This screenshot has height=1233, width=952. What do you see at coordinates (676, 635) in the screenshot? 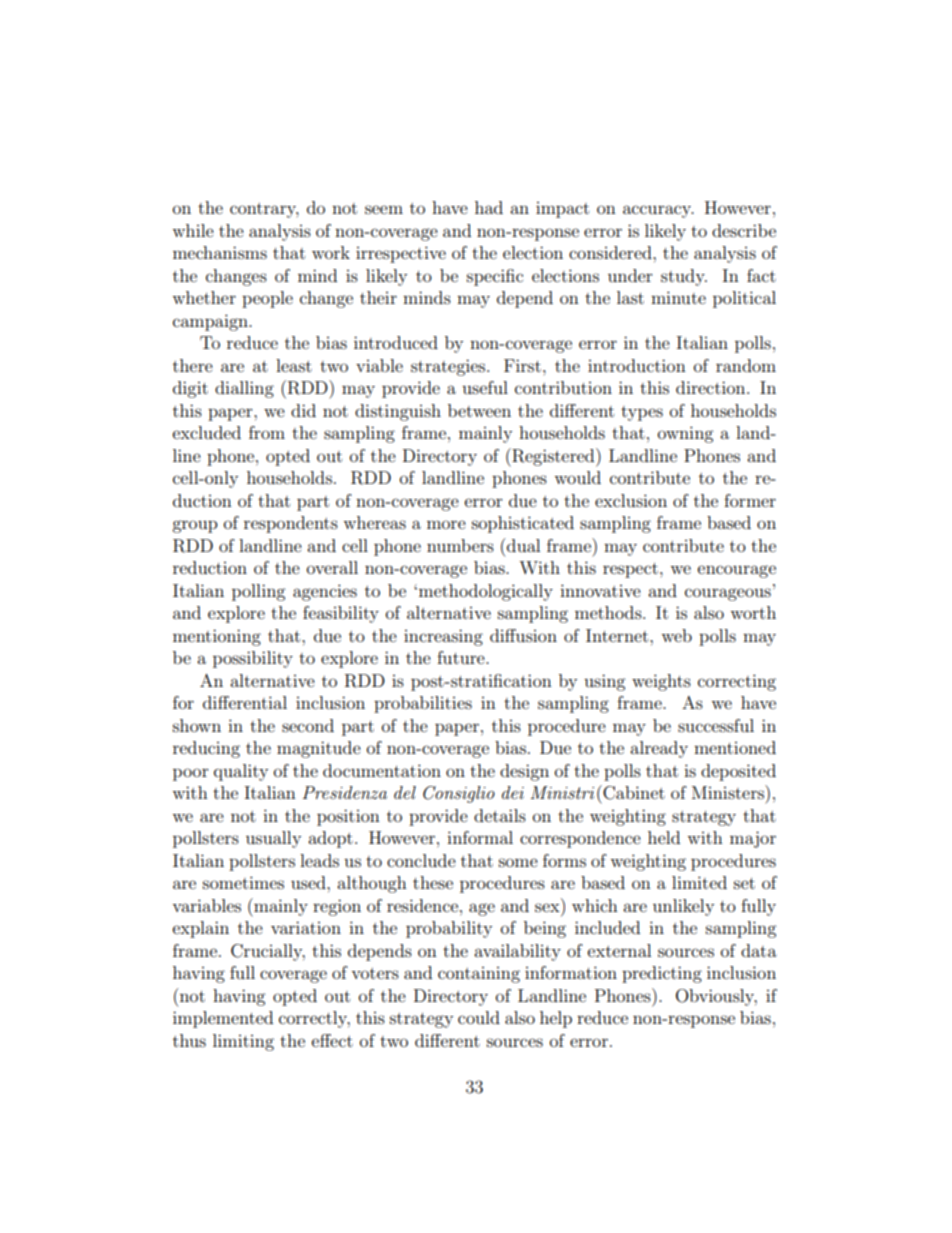
I see `web` at bounding box center [676, 635].
